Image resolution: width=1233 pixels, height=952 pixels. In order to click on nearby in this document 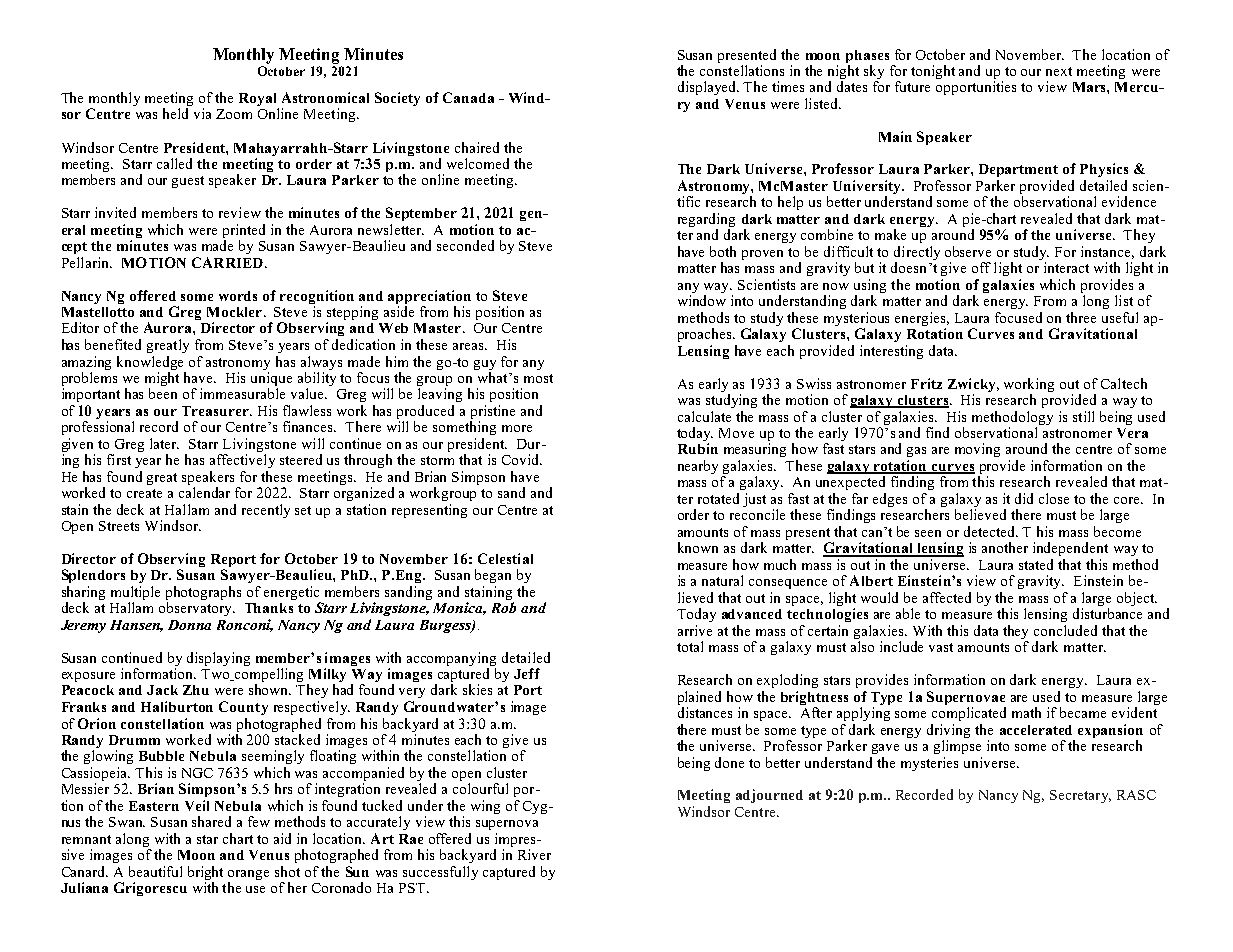, I will do `click(698, 467)`.
